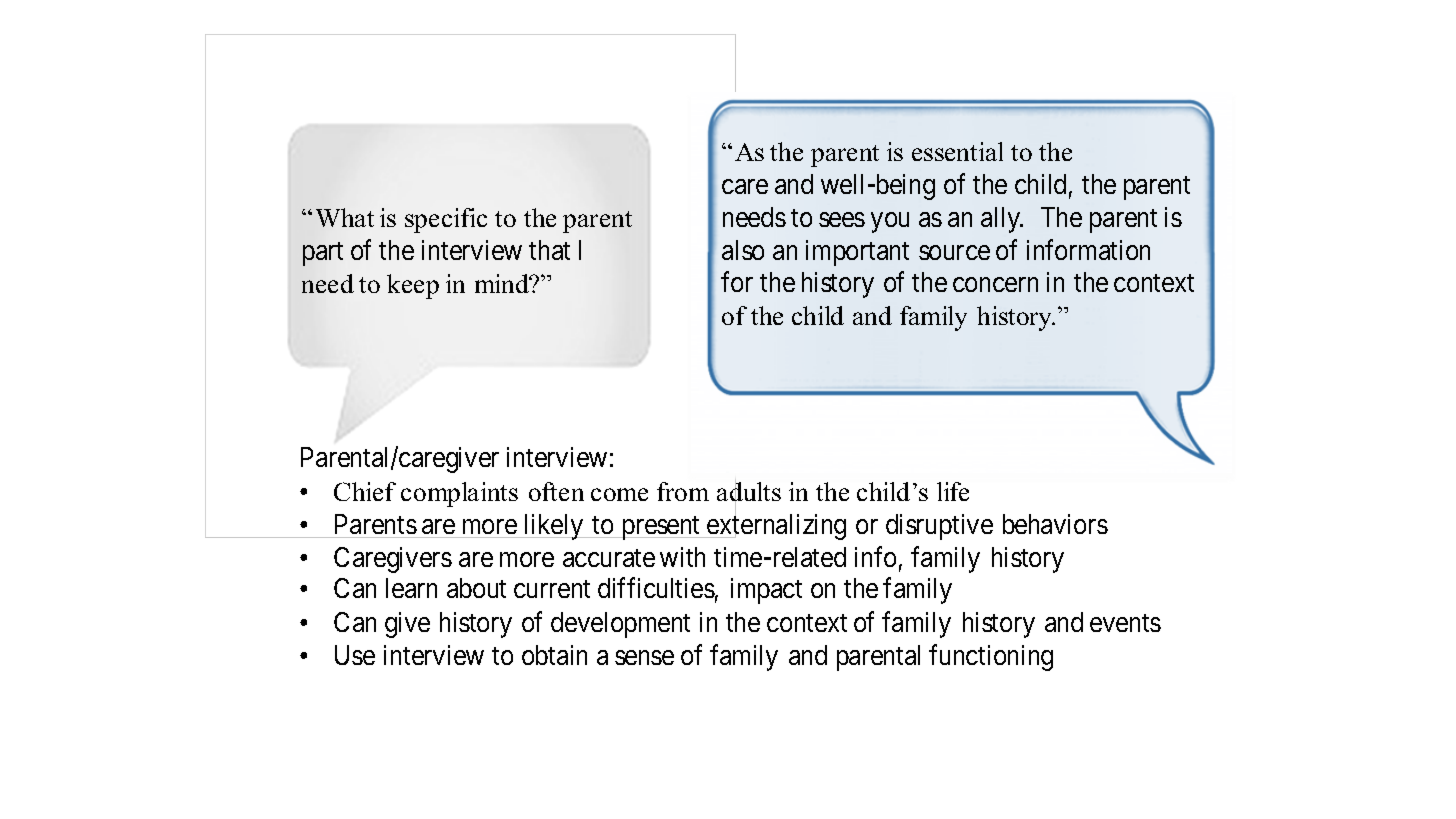 This screenshot has height=819, width=1456. I want to click on adults, so click(749, 492).
